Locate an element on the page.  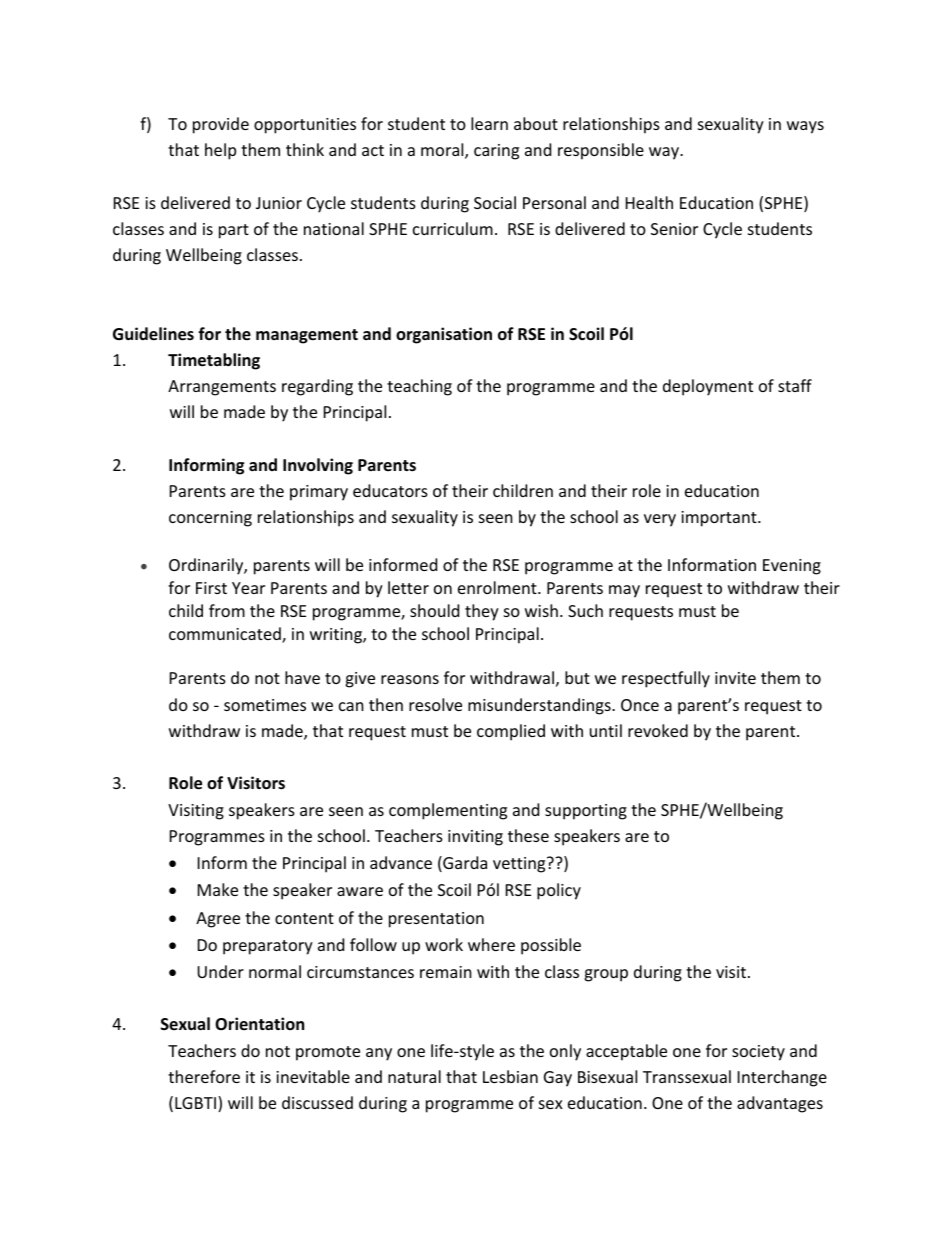
they is located at coordinates (482, 612).
